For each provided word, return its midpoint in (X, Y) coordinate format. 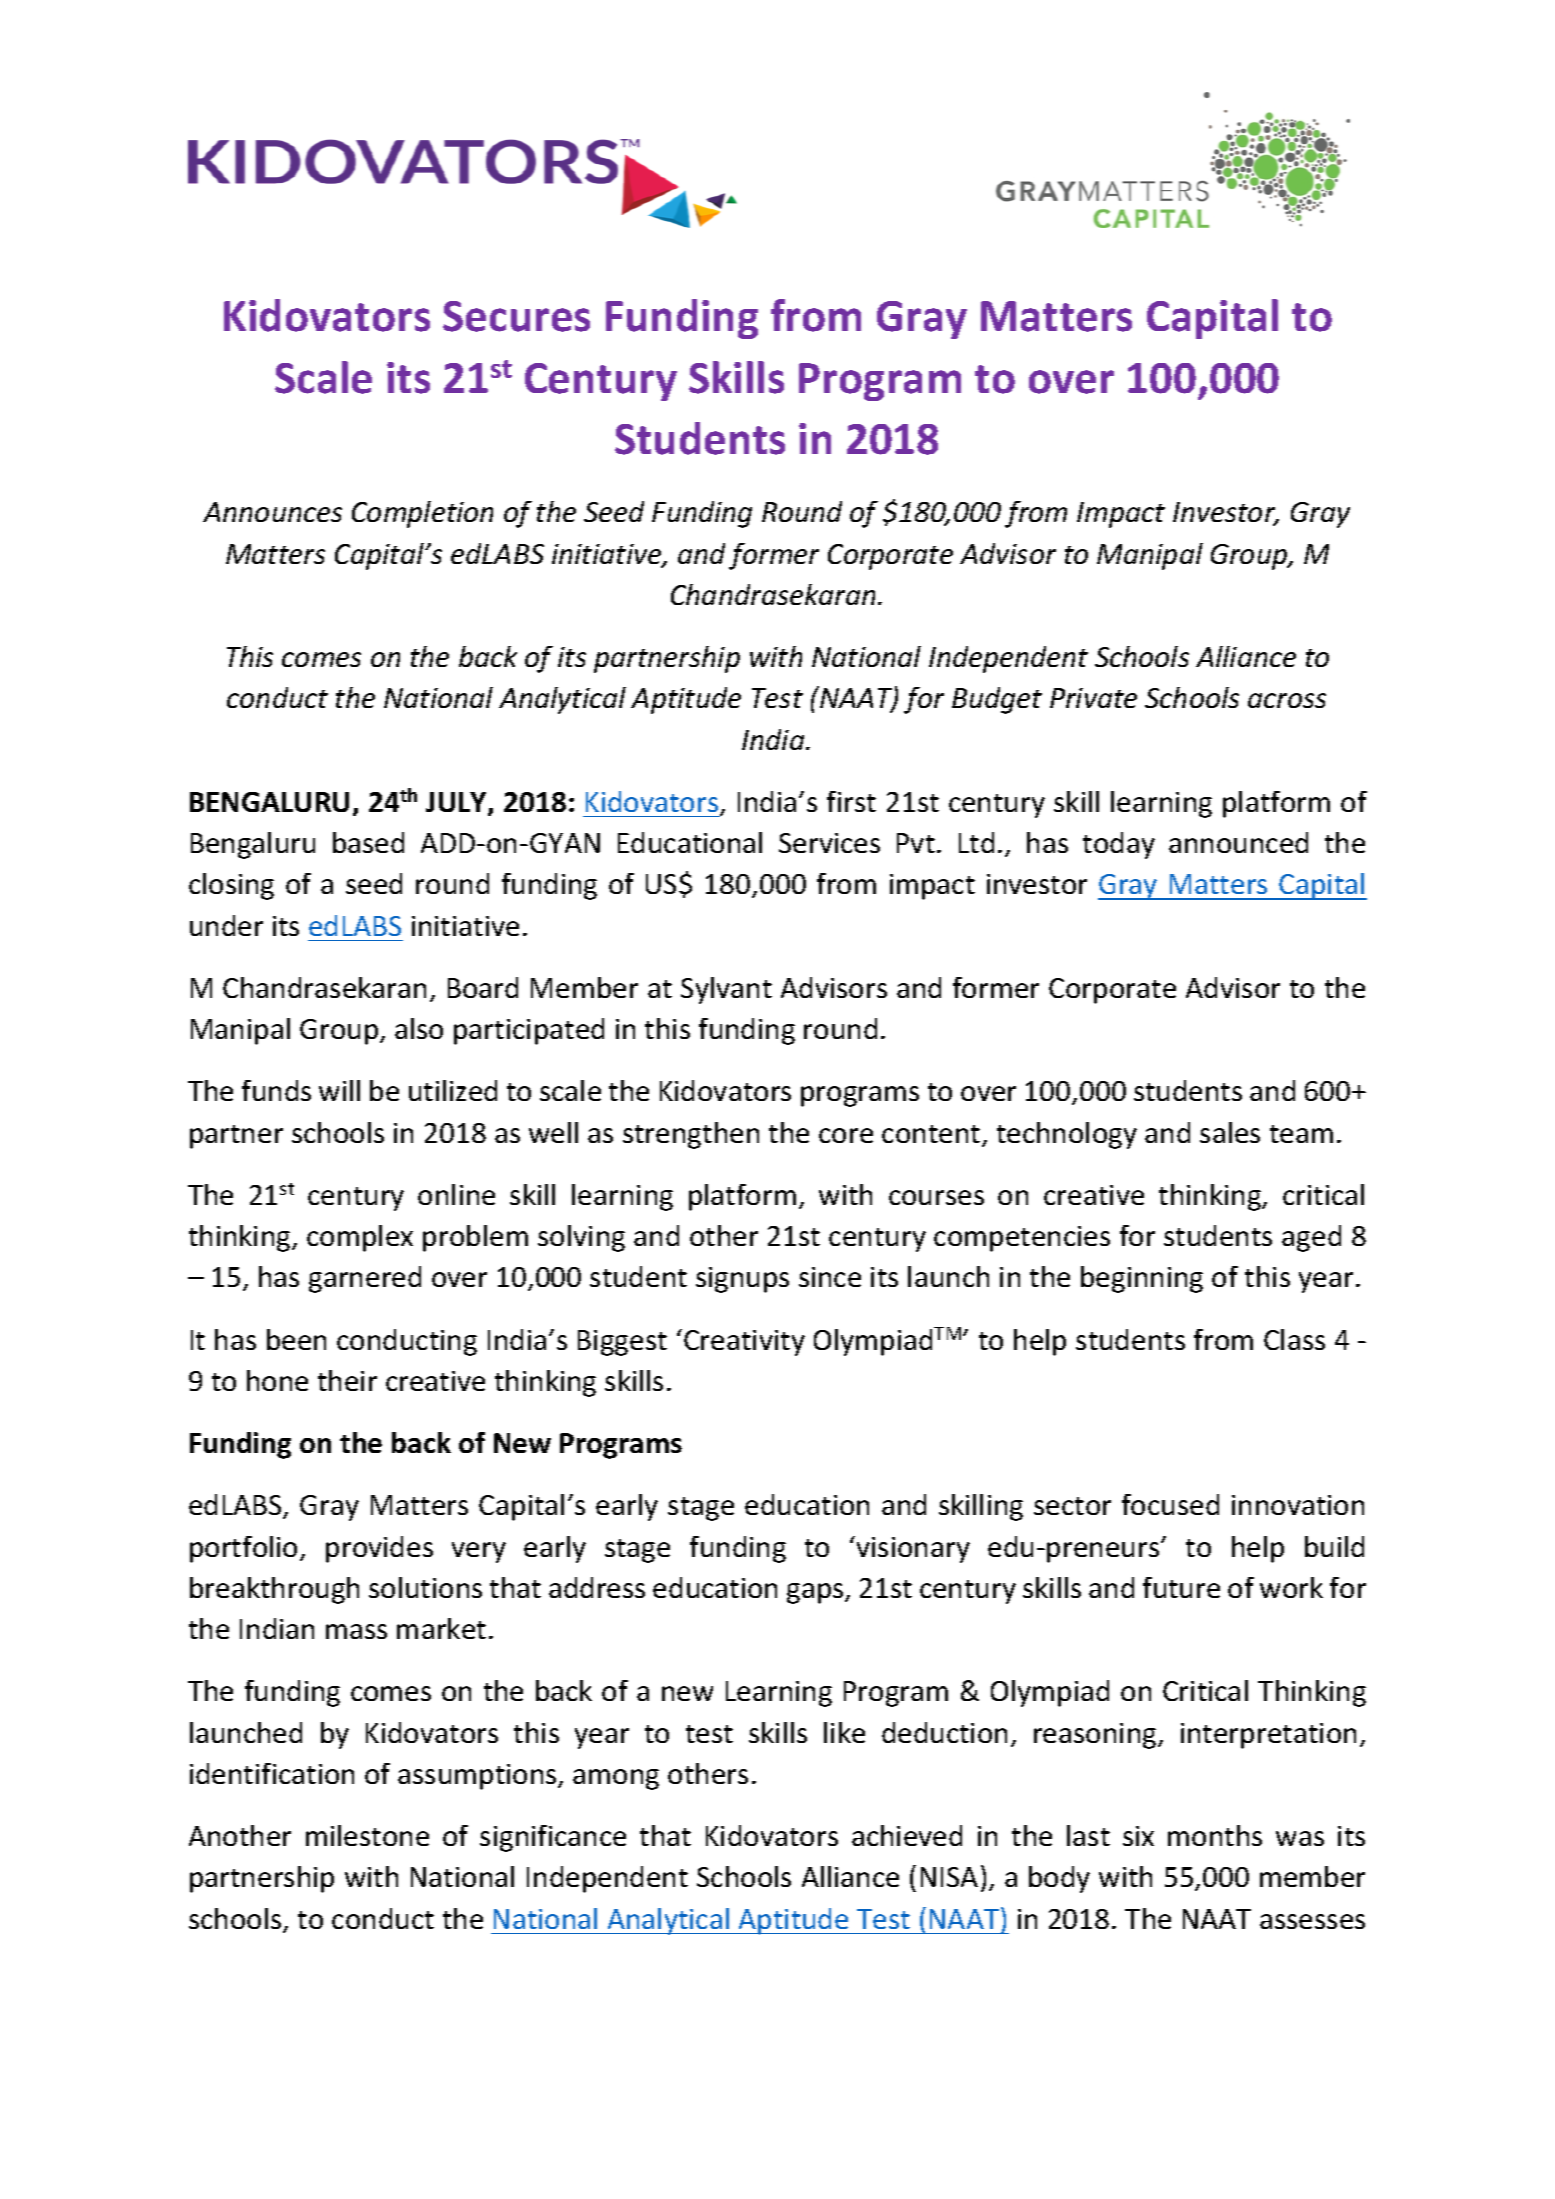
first (851, 801)
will (339, 1090)
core (846, 1135)
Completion (422, 514)
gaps (816, 1593)
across (1287, 700)
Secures (516, 316)
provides (379, 1549)
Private (1093, 698)
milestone (367, 1835)
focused (1170, 1504)
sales (1230, 1132)
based (368, 842)
